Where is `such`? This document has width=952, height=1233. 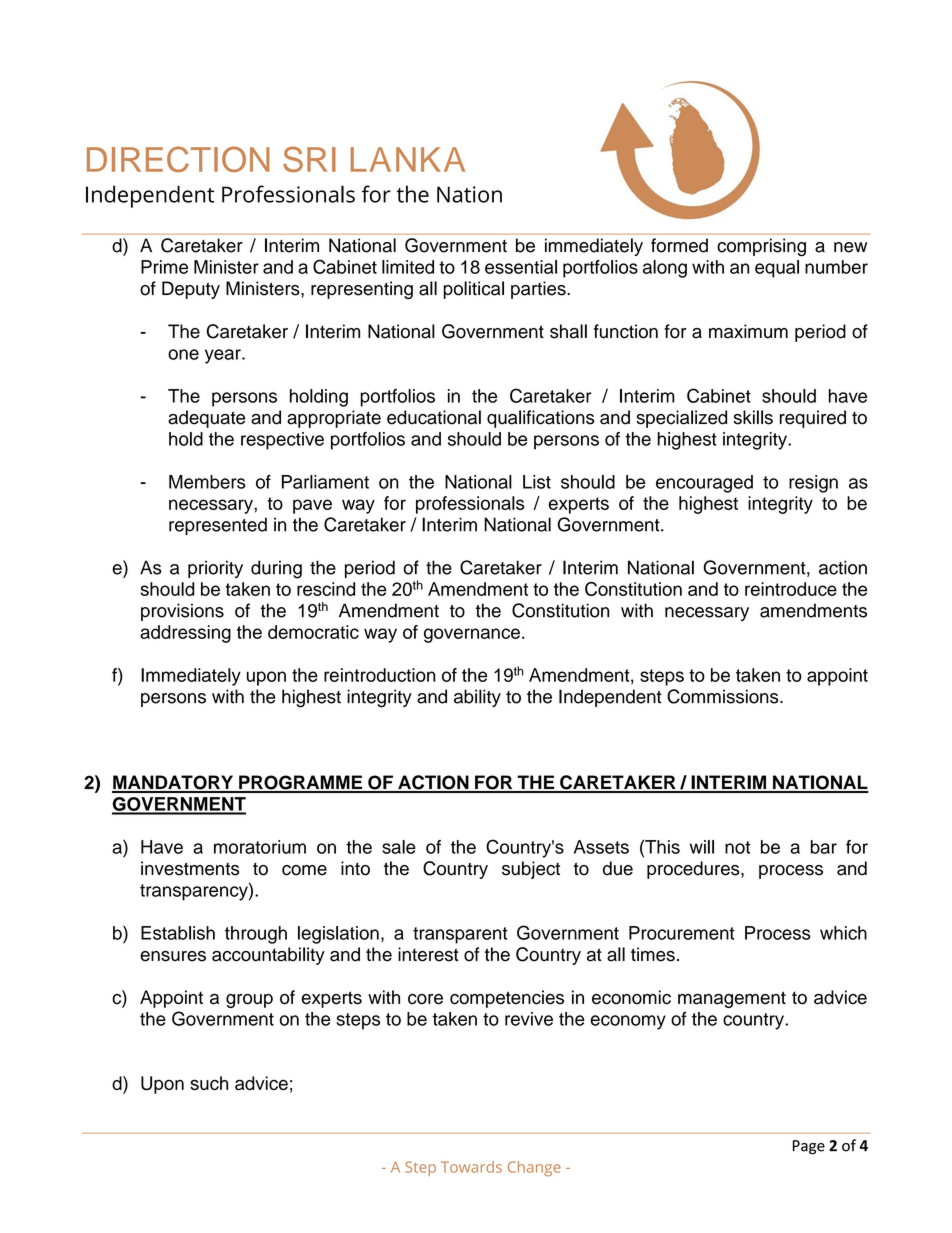
such is located at coordinates (209, 1083).
